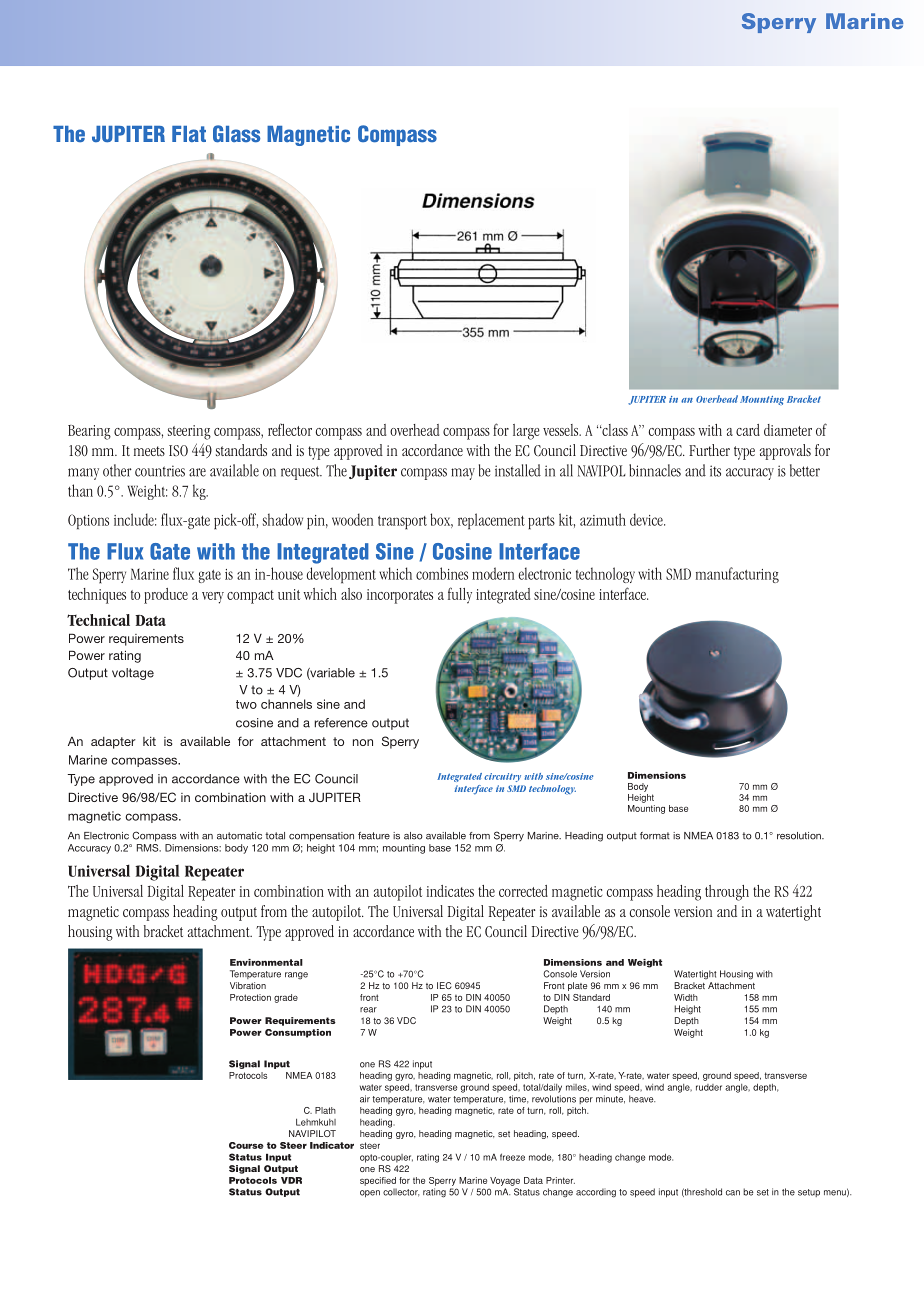 This screenshot has width=924, height=1307. Describe the element at coordinates (401, 1192) in the screenshot. I see `collector` at that location.
